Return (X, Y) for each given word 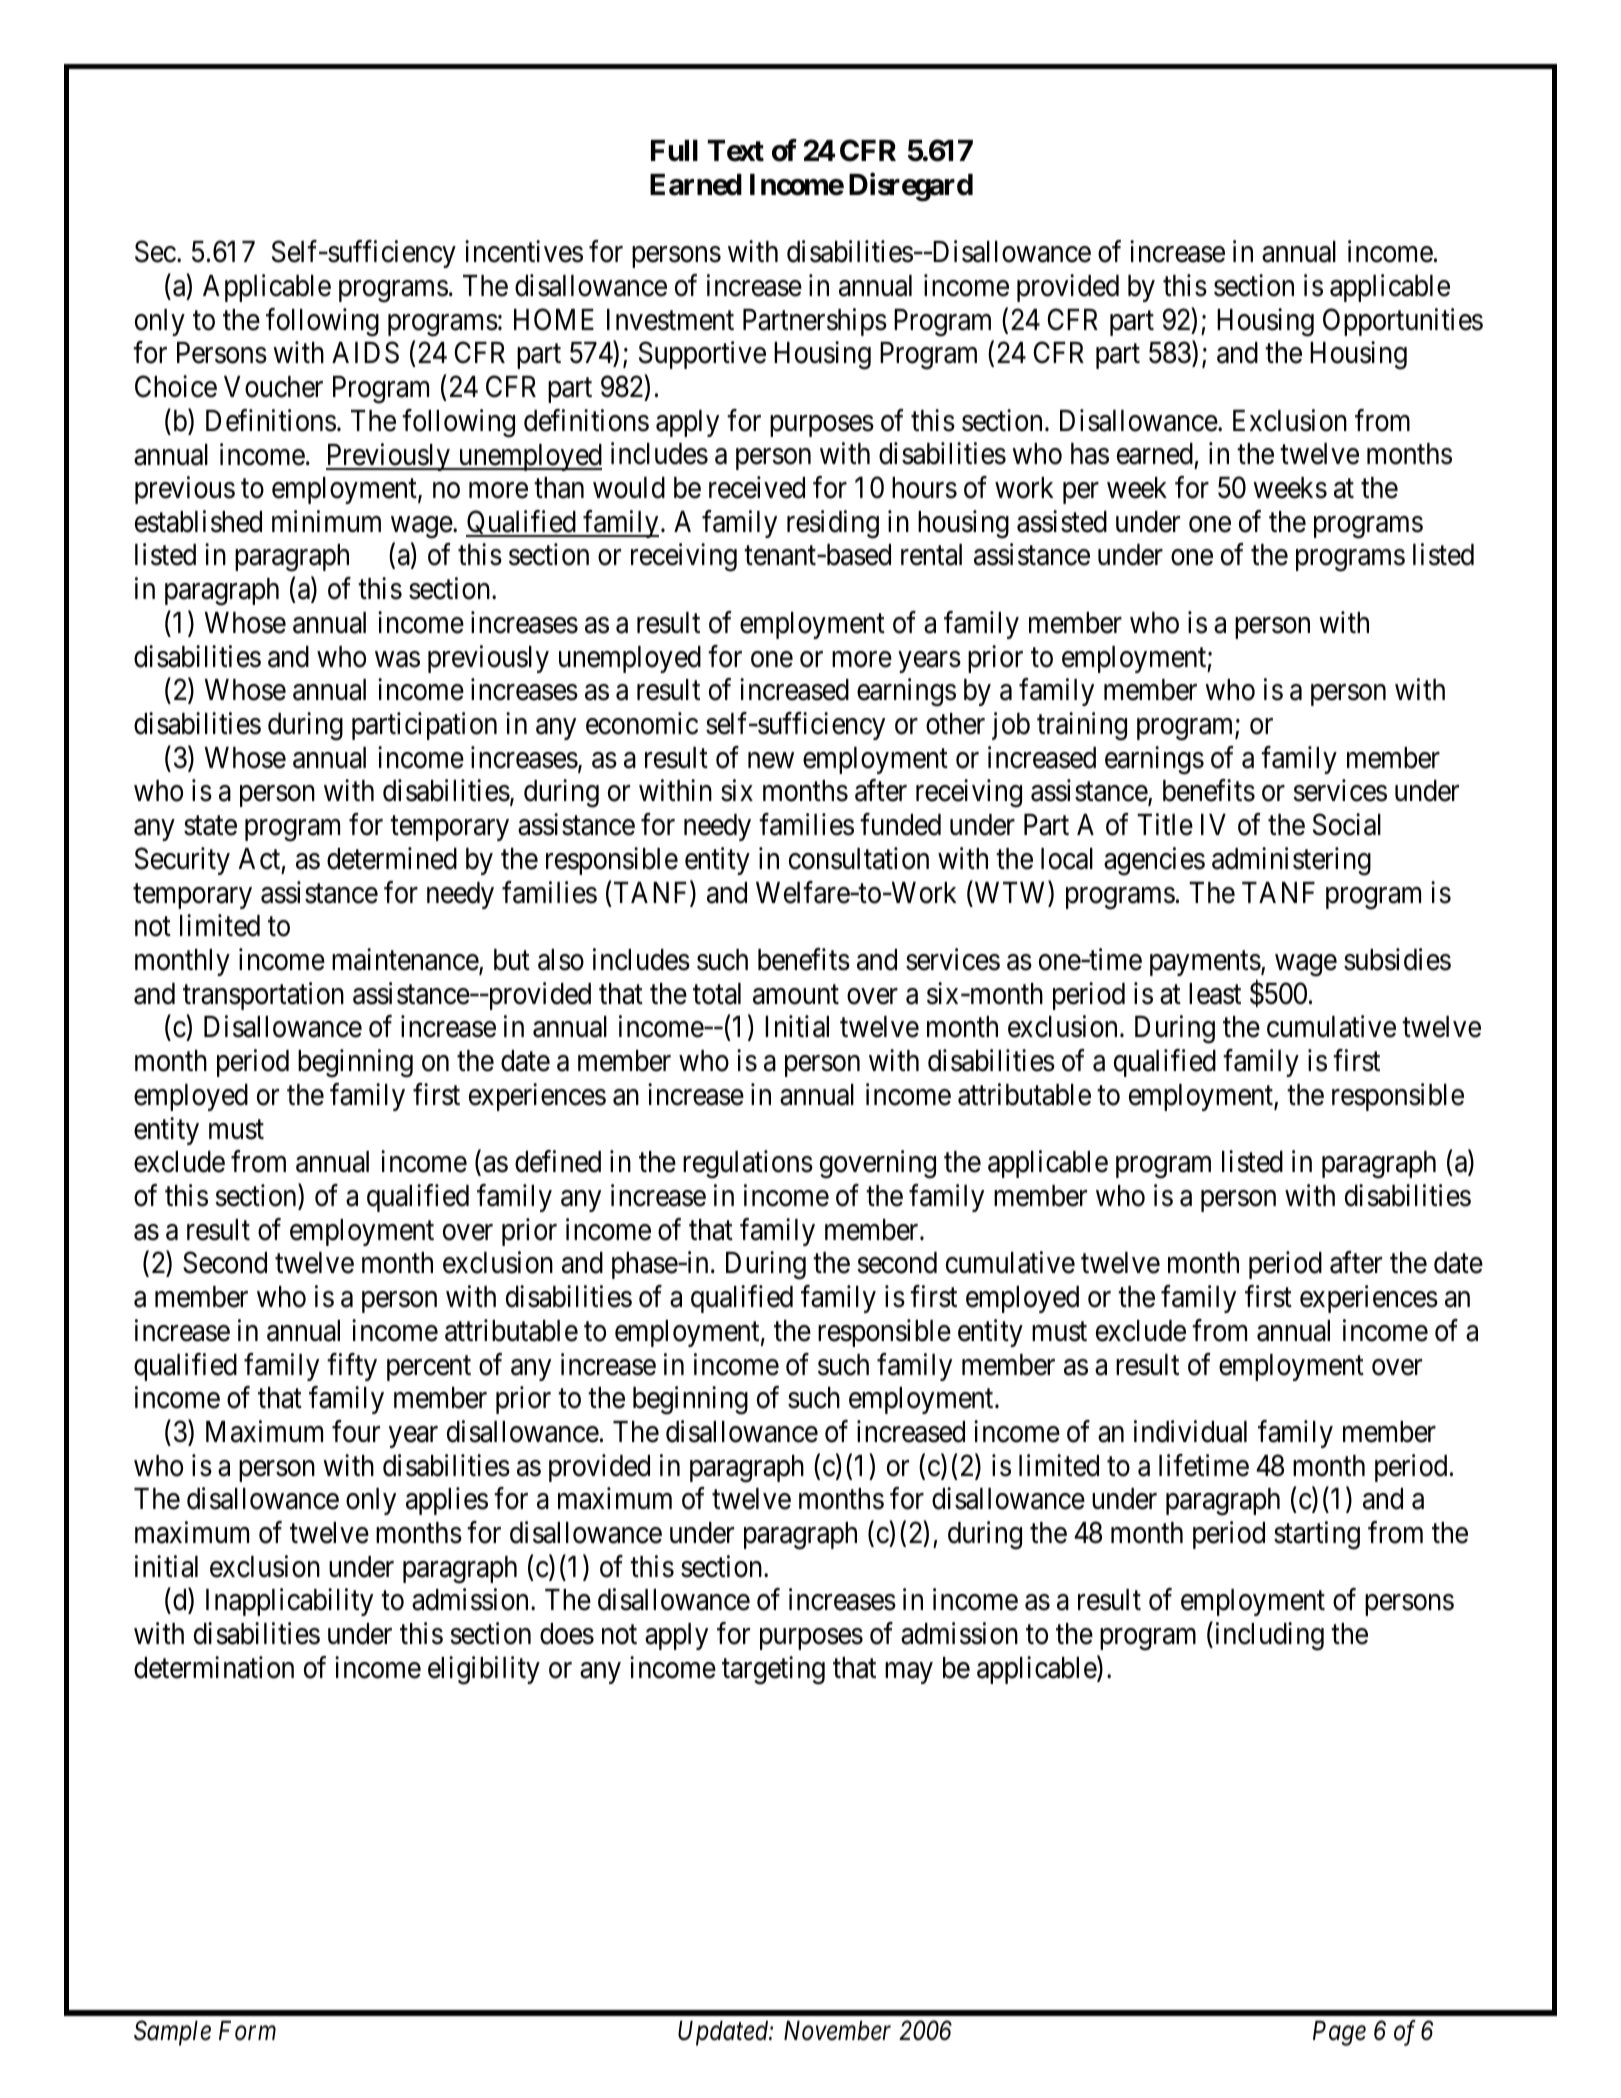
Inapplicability (289, 1602)
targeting (773, 1670)
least (1215, 994)
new (771, 760)
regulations (748, 1164)
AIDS (365, 353)
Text (736, 151)
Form (247, 2031)
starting (1317, 1535)
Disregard (911, 187)
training (1082, 726)
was (397, 659)
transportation (263, 996)
